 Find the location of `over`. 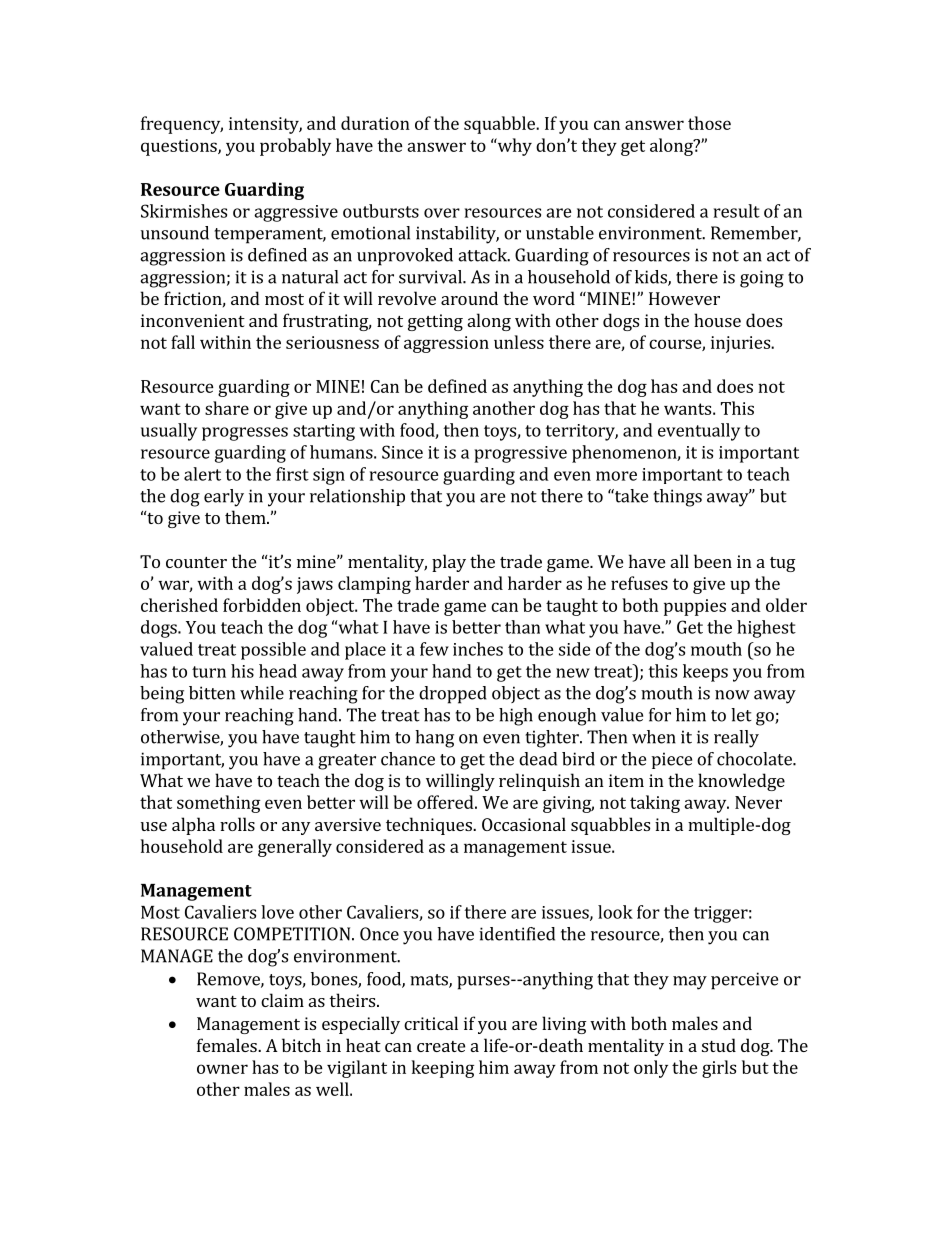

over is located at coordinates (442, 213).
